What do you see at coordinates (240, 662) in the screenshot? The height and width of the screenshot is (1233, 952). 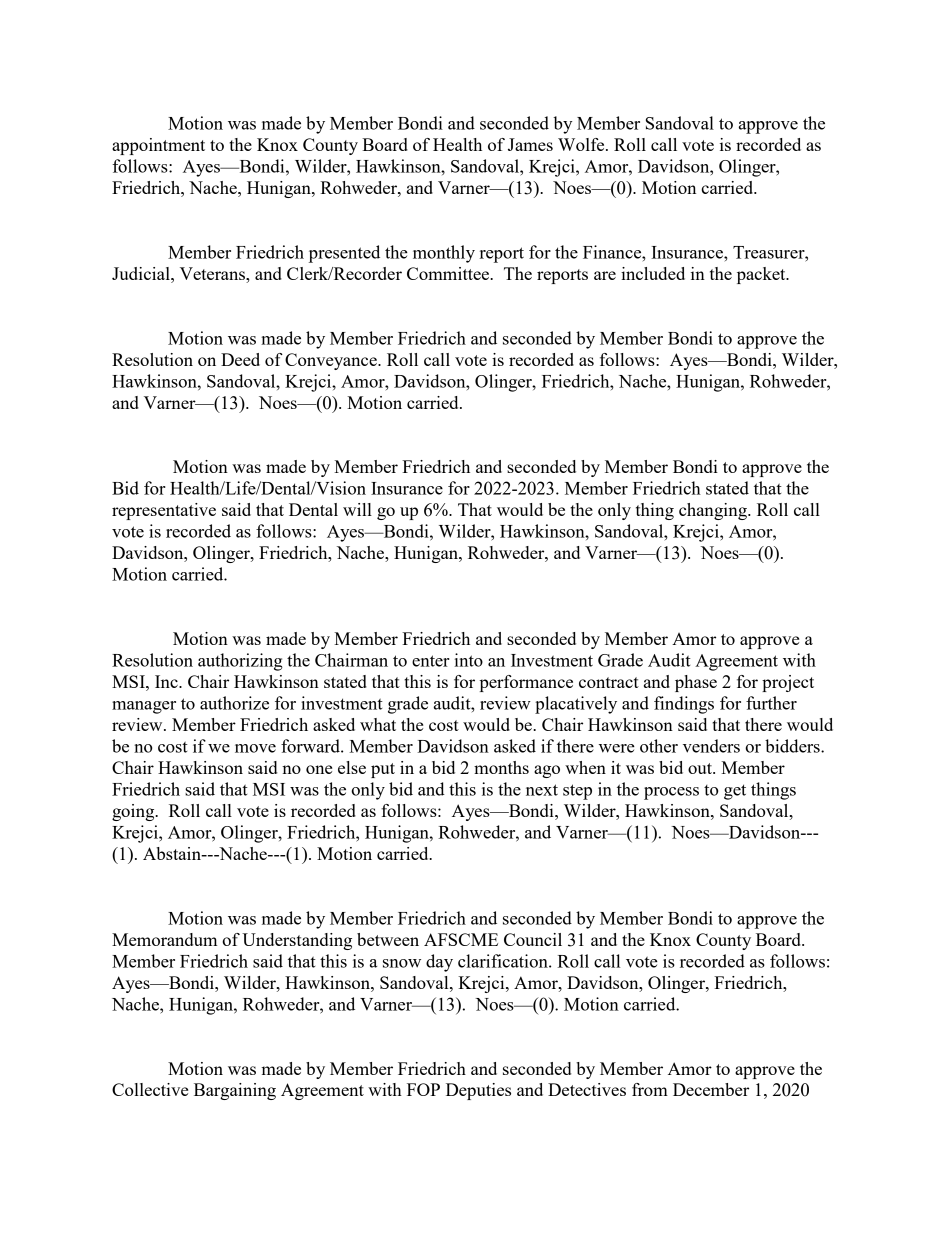 I see `authorizing` at bounding box center [240, 662].
